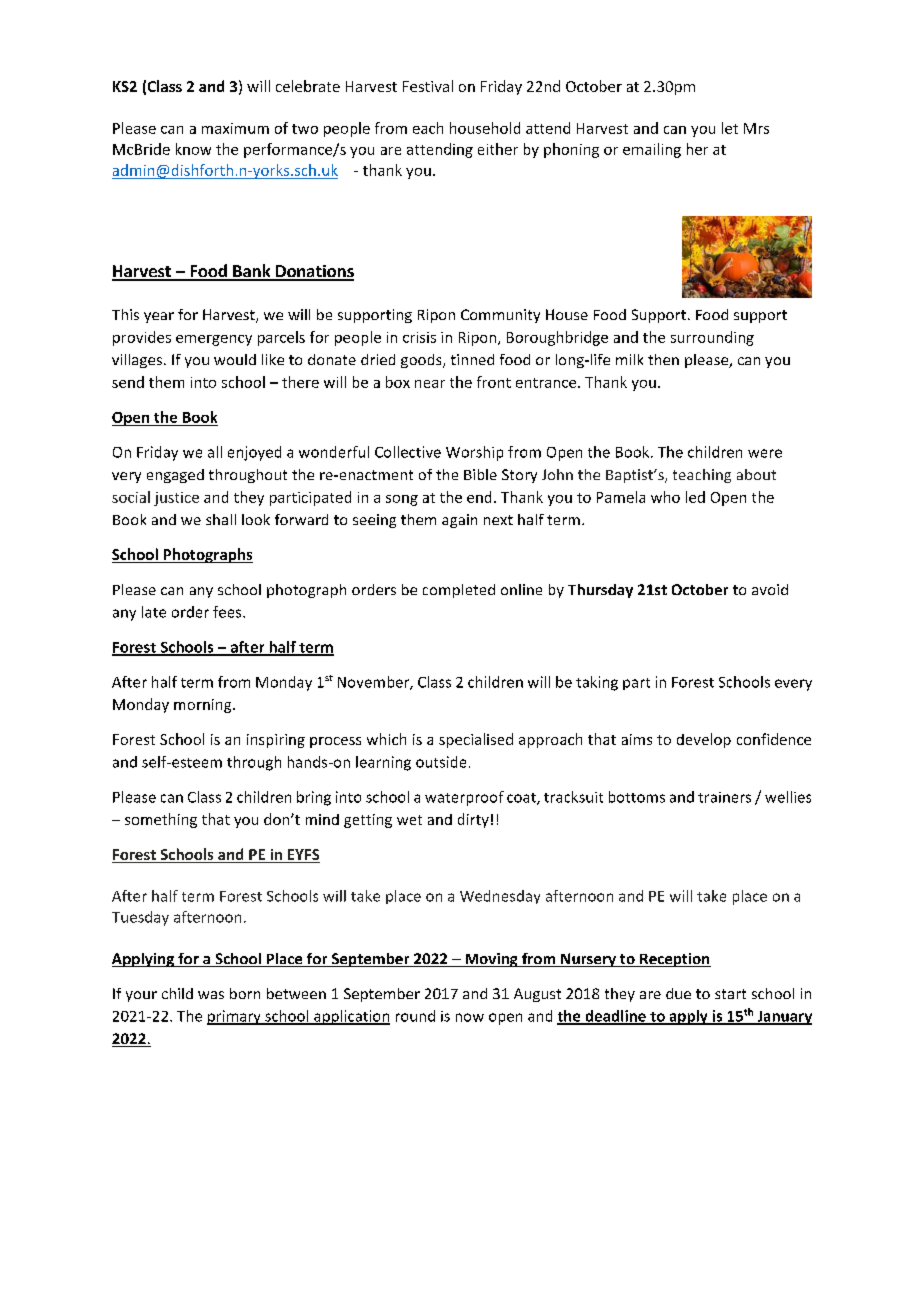  Describe the element at coordinates (459, 521) in the screenshot. I see `again` at that location.
